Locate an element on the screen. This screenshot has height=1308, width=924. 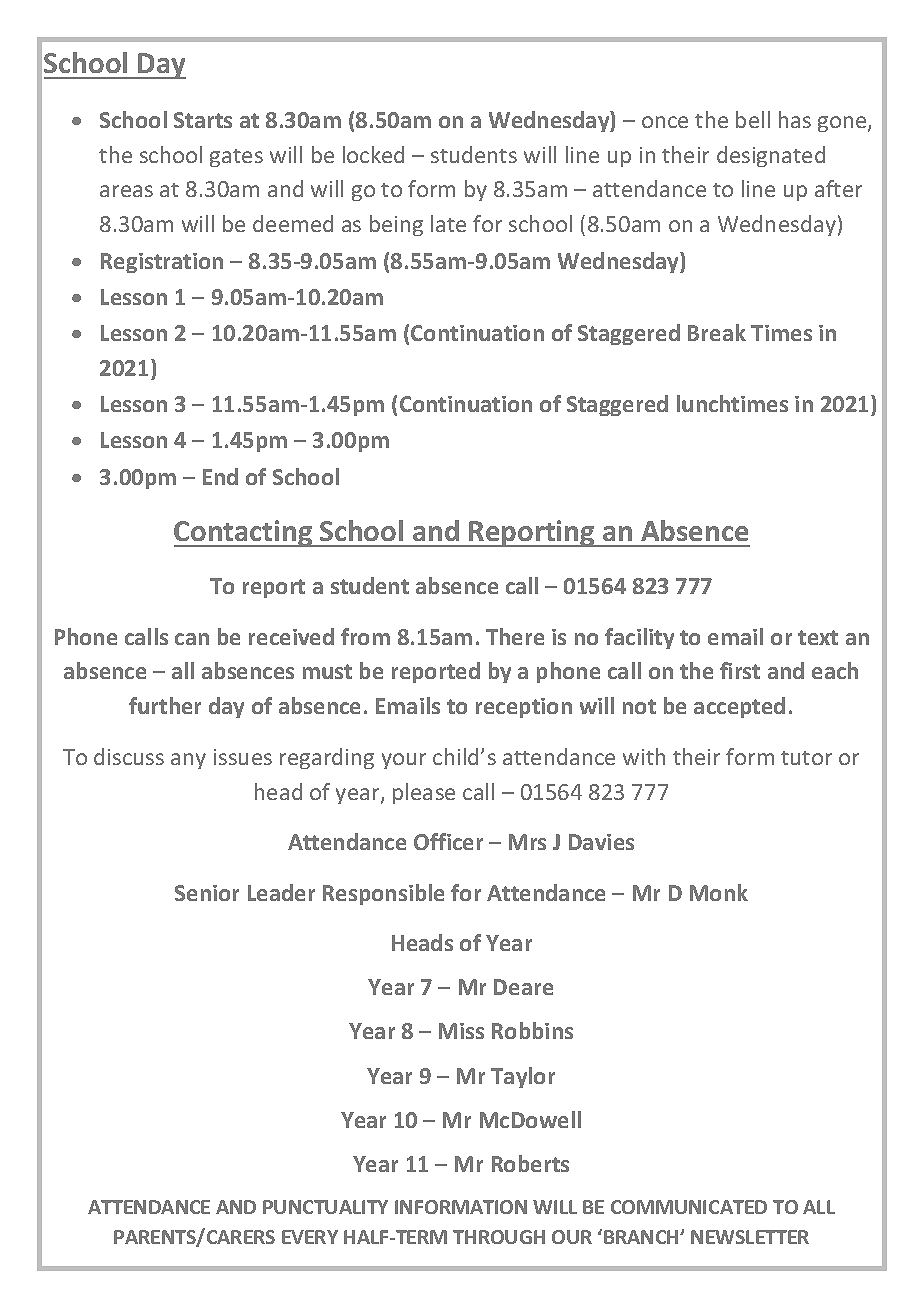
Officer is located at coordinates (448, 841).
